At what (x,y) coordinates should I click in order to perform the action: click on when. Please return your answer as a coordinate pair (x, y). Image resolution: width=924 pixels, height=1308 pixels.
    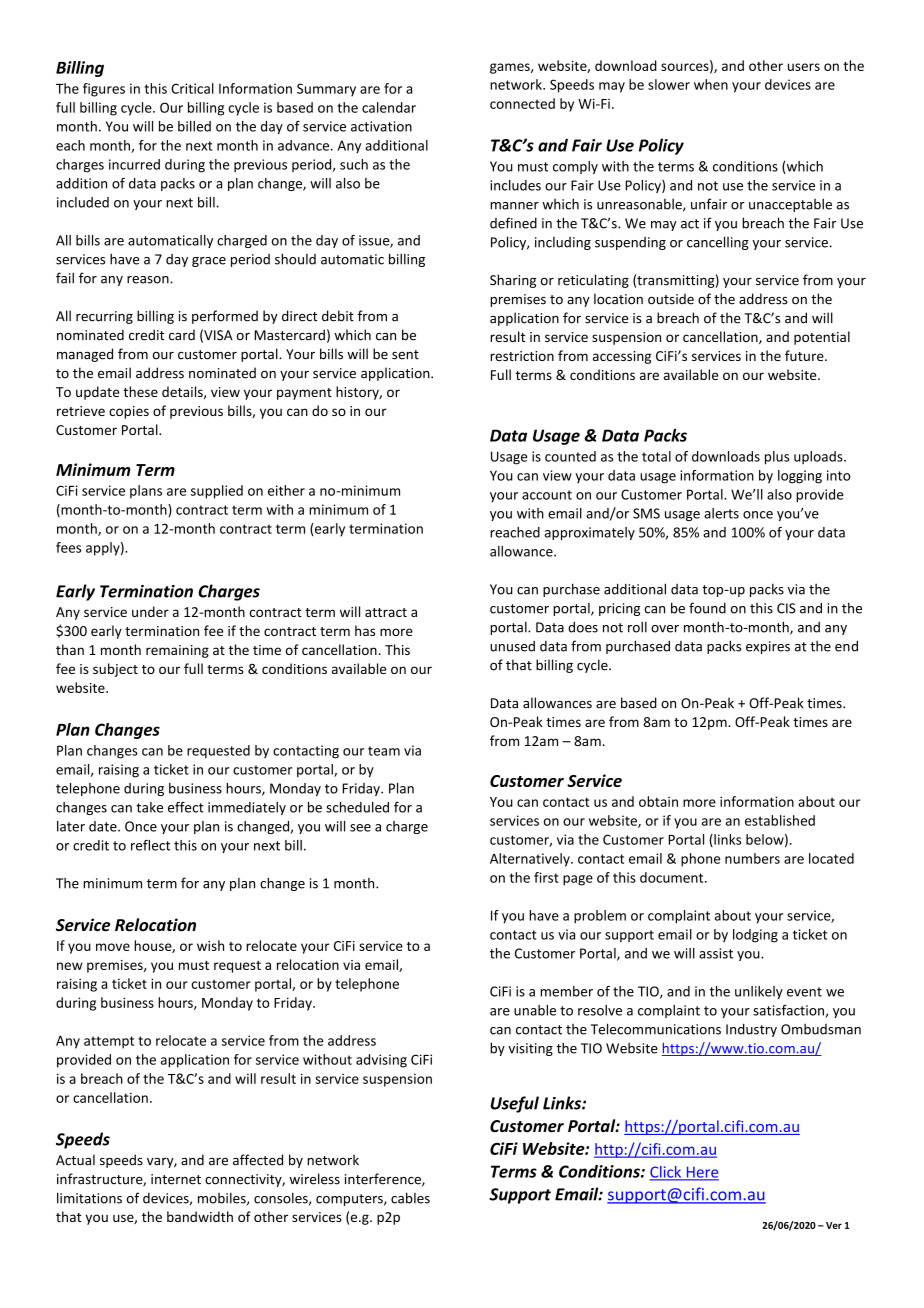
    Looking at the image, I should click on (711, 84).
